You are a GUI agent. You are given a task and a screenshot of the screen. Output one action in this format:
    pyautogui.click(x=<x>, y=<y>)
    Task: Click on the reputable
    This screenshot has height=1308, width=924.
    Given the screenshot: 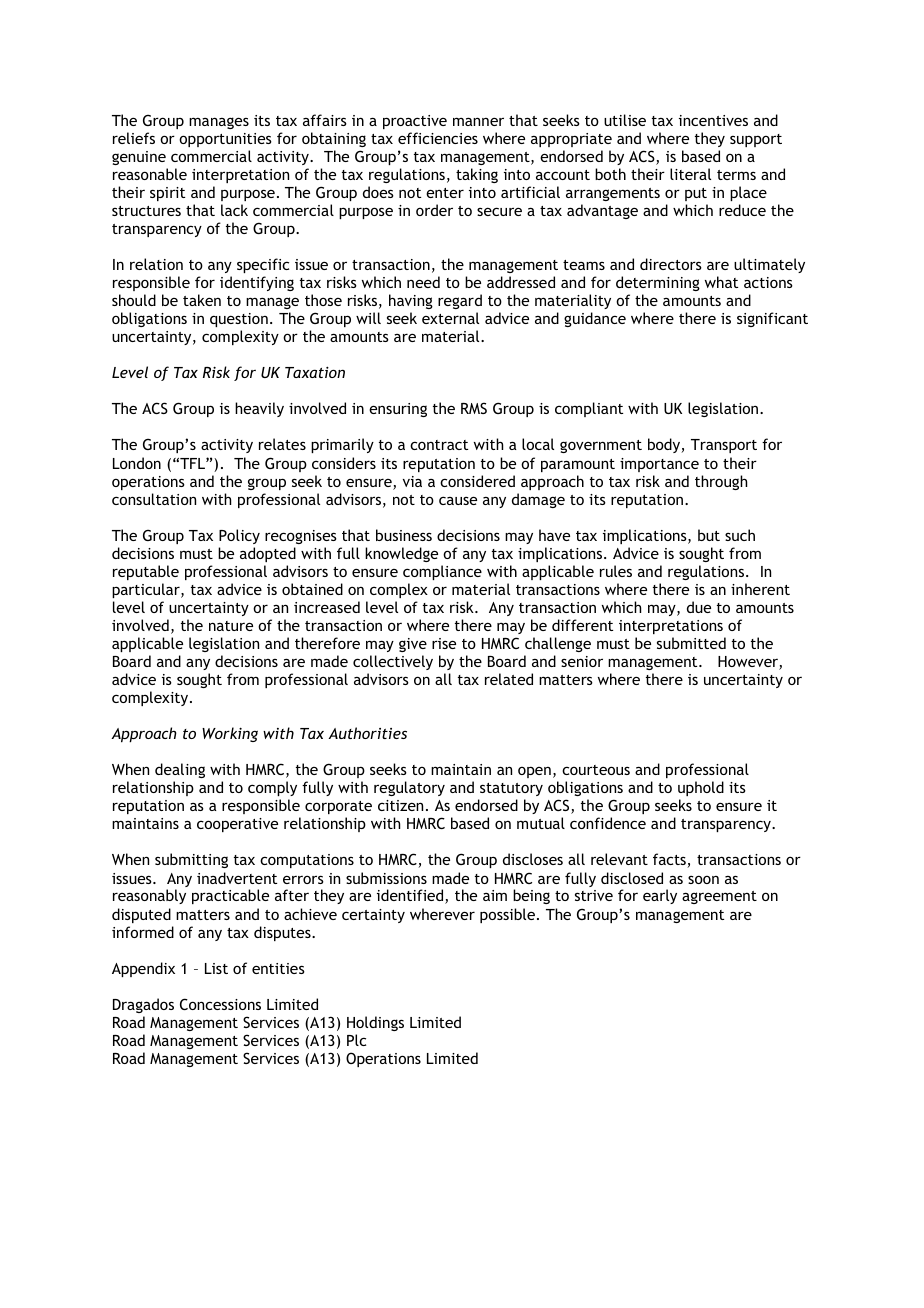 What is the action you would take?
    pyautogui.click(x=146, y=572)
